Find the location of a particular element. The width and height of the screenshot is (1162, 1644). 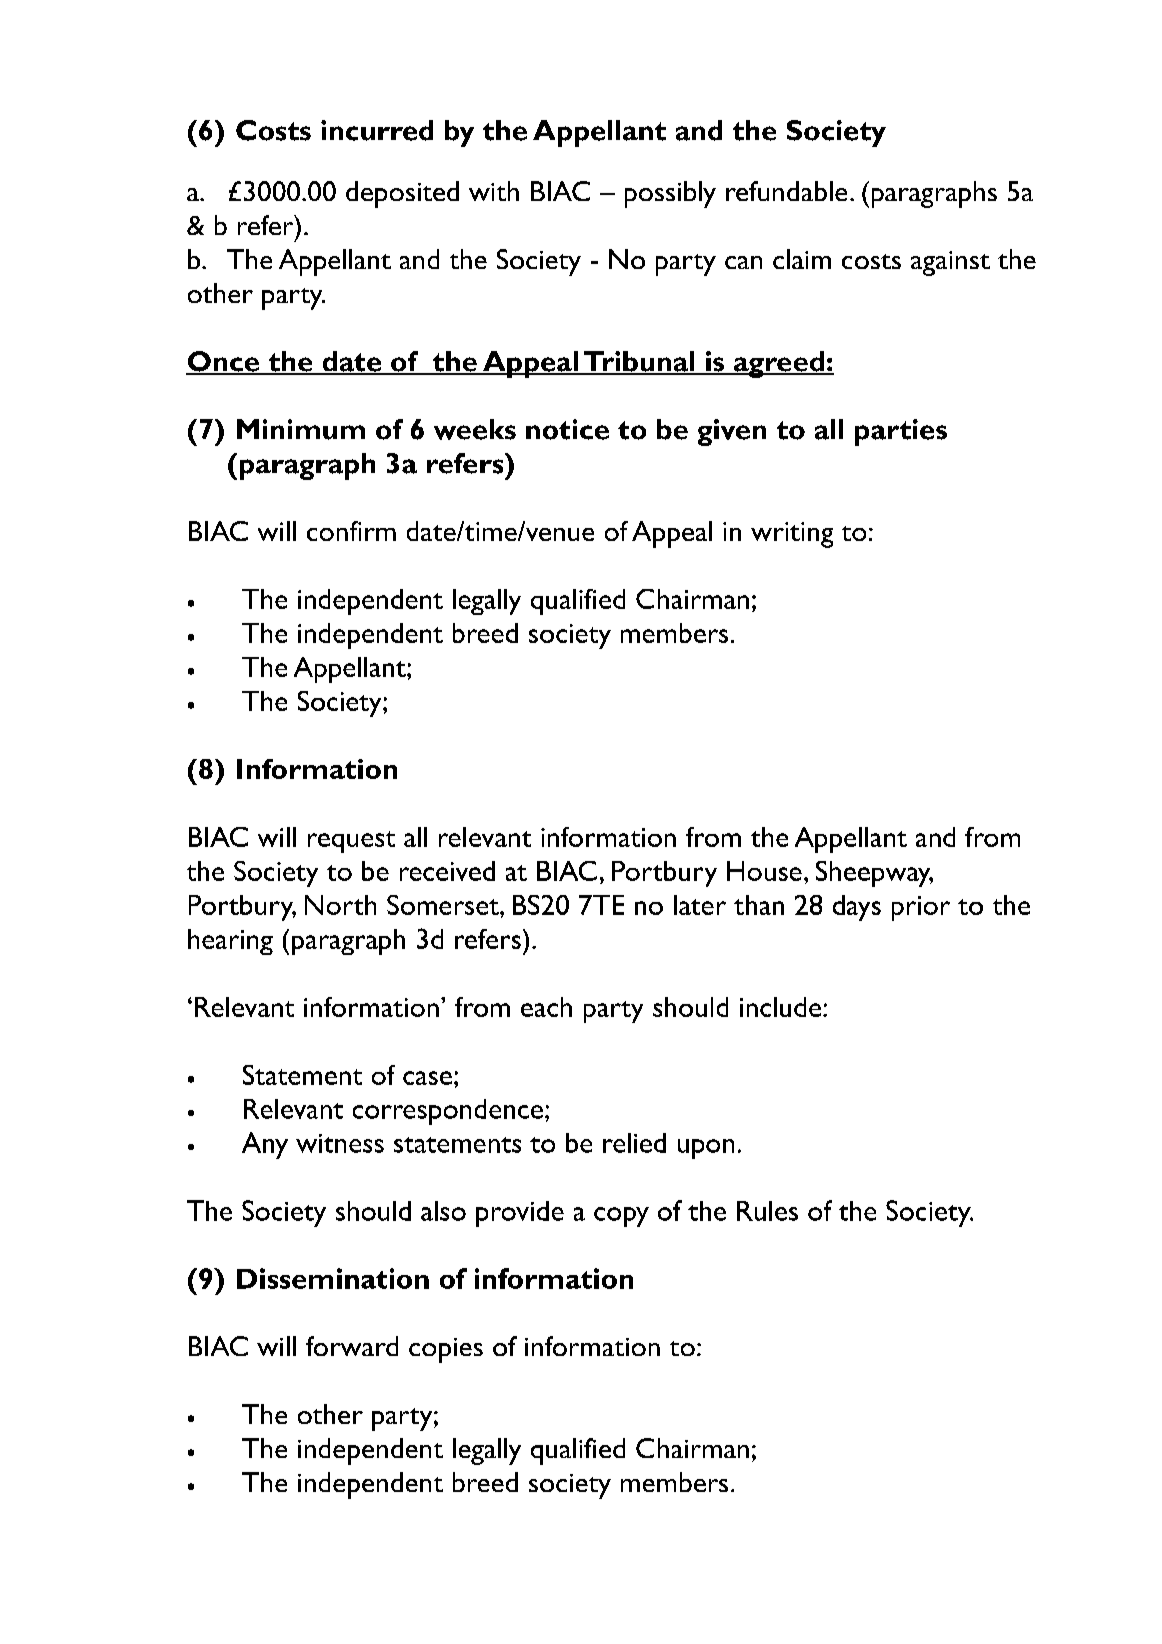

incurred is located at coordinates (377, 130).
